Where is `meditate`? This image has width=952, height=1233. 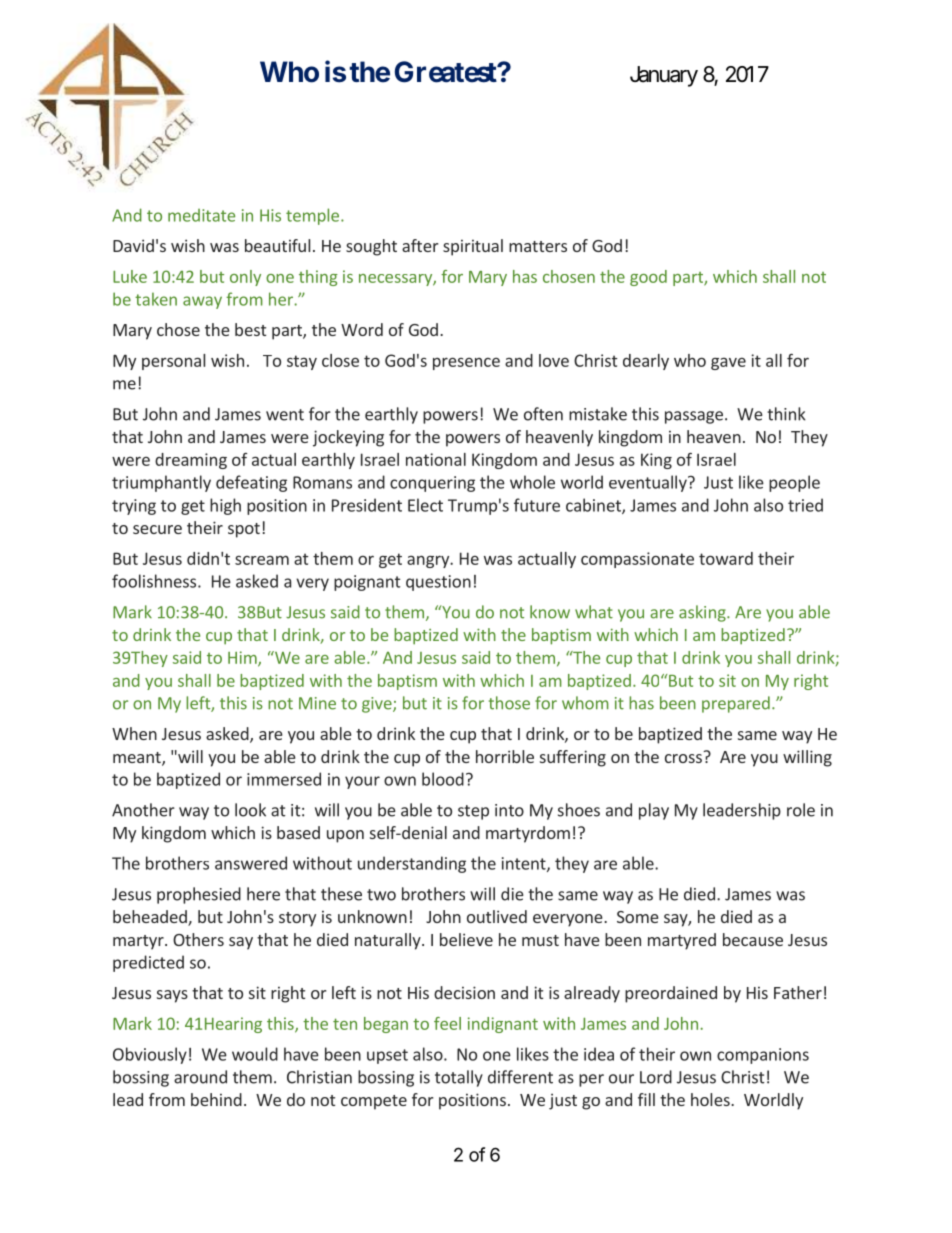
meditate is located at coordinates (201, 215).
